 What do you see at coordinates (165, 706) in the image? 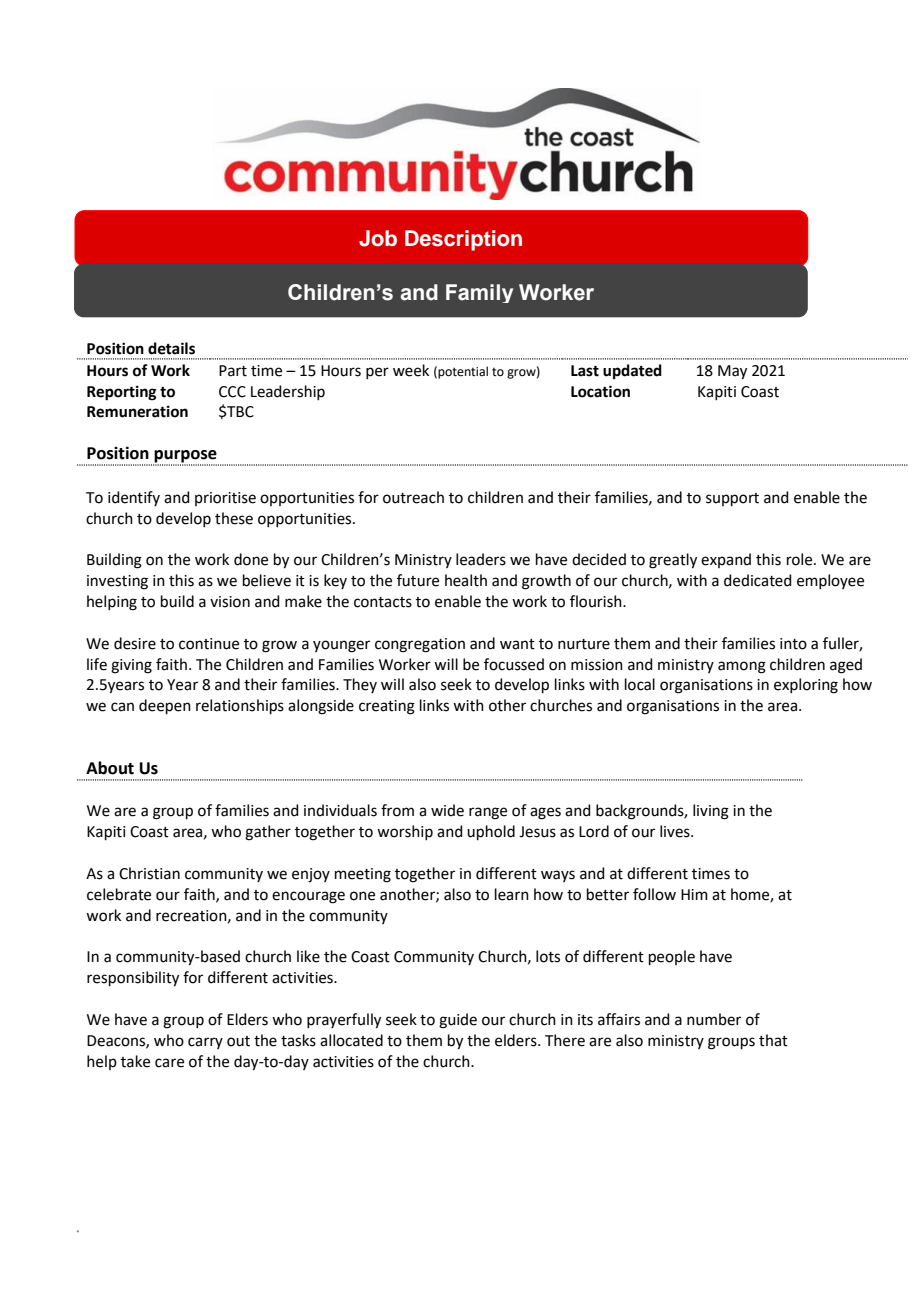
I see `deepen` at bounding box center [165, 706].
